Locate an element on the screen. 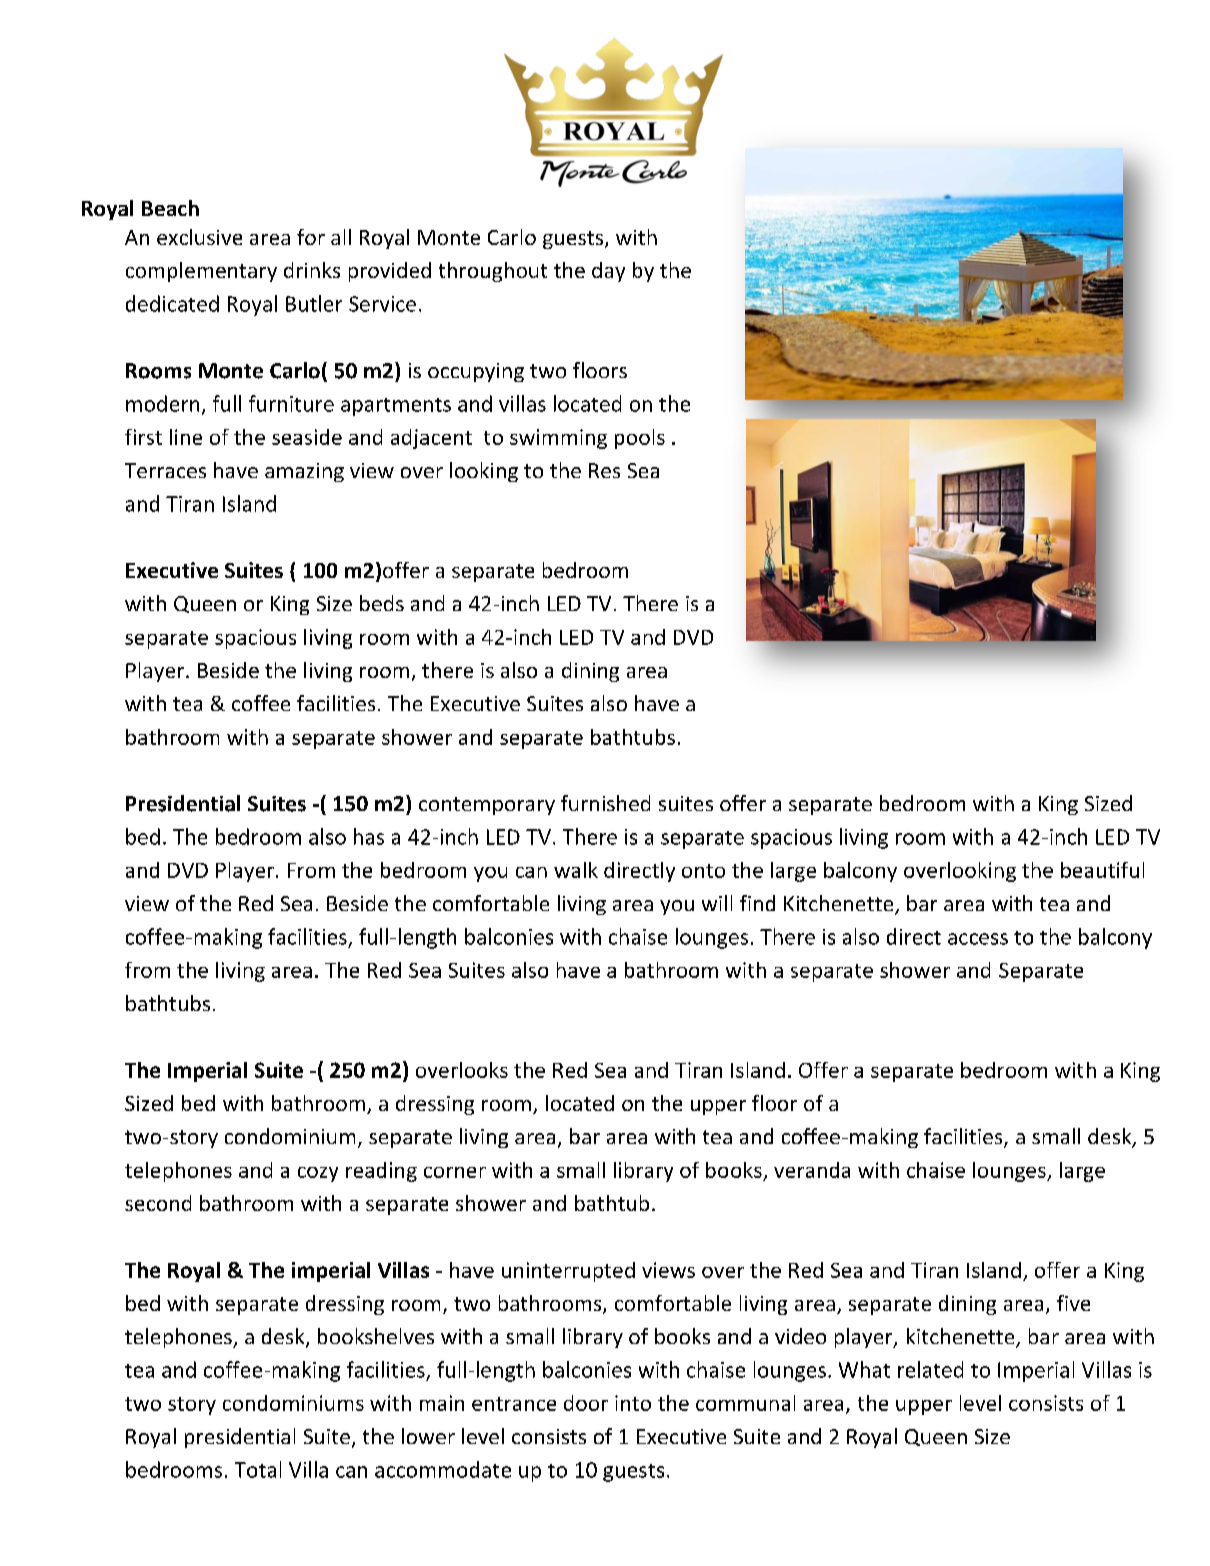 The image size is (1210, 1566). pools is located at coordinates (640, 439).
